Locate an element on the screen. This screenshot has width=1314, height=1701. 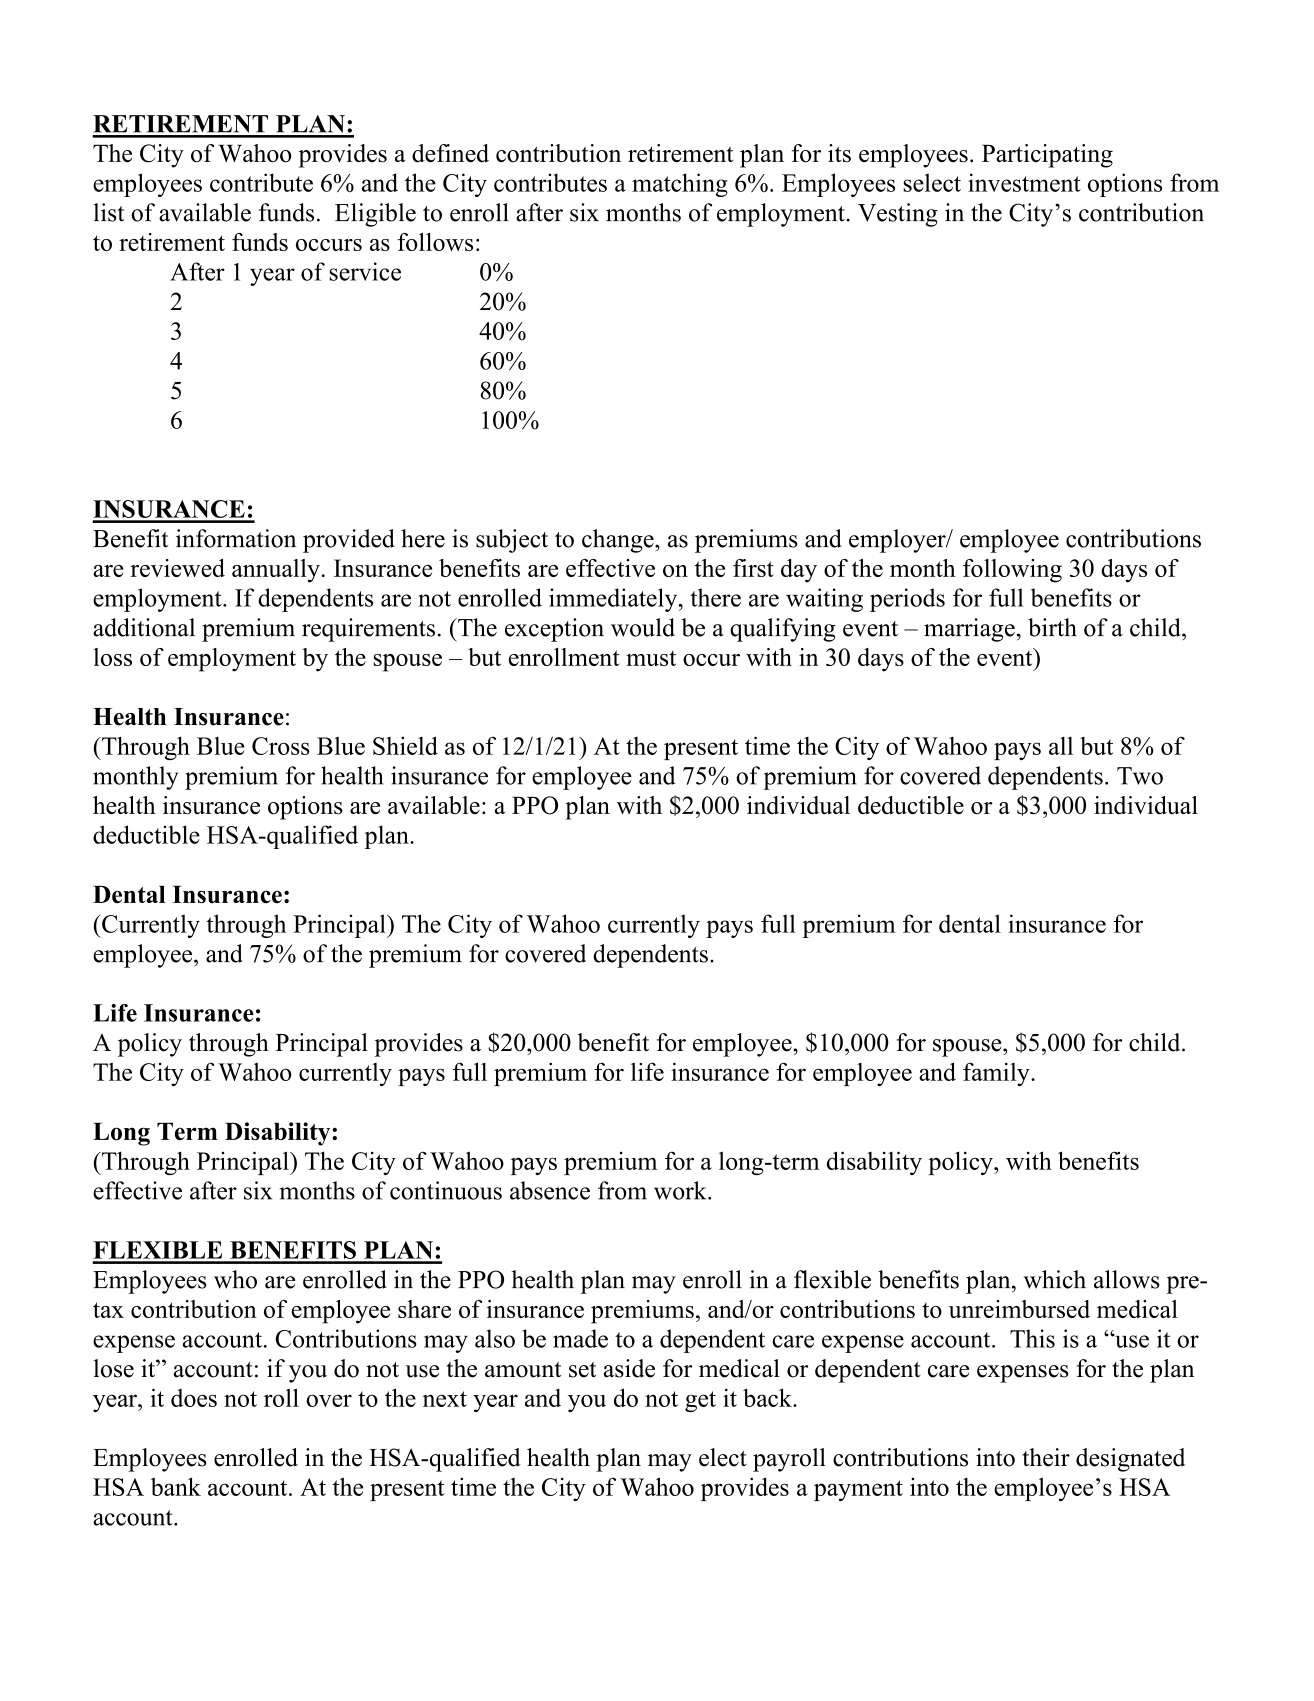
bank is located at coordinates (176, 1486).
